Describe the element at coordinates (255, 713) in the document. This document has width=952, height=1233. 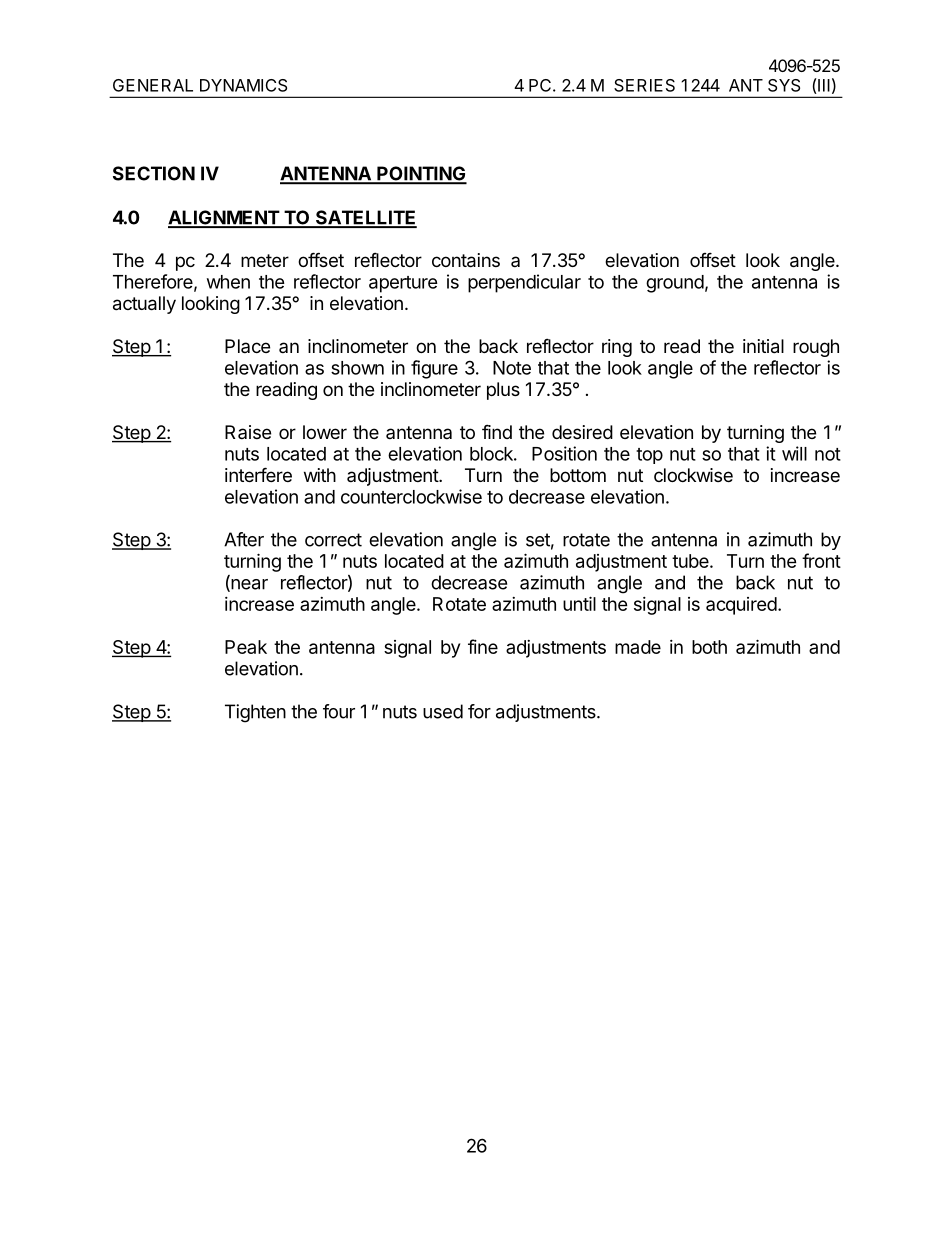
I see `Tighten` at that location.
